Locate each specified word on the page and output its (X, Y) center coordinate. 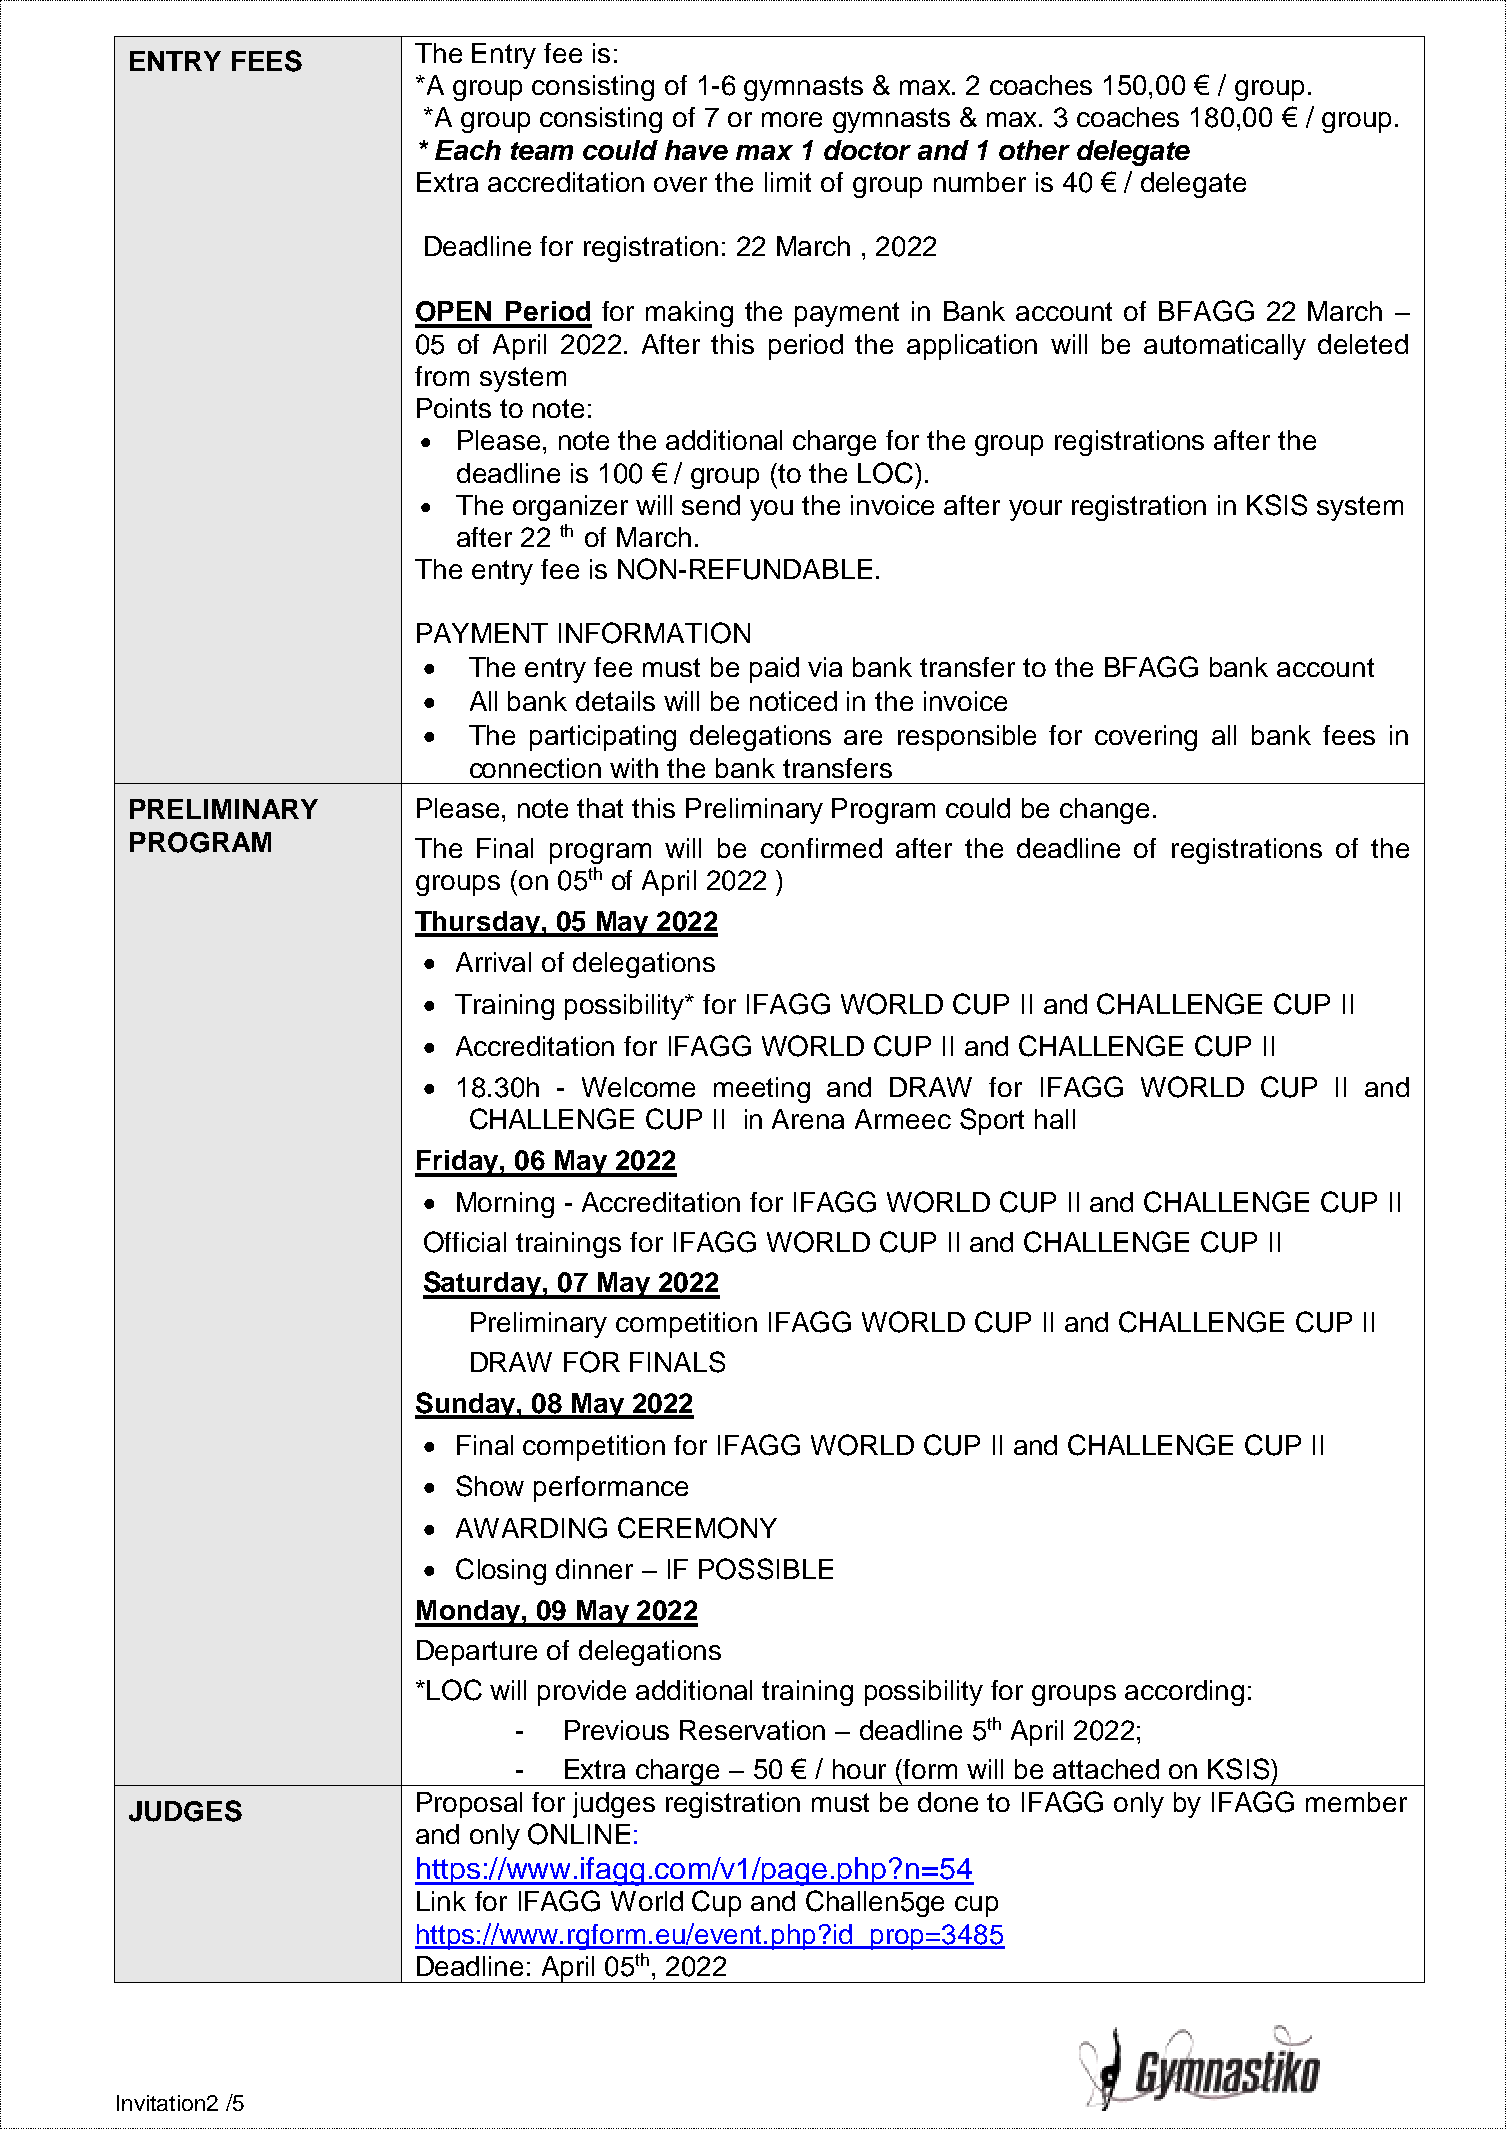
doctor (867, 150)
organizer (570, 508)
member (1356, 1802)
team (542, 151)
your (1035, 510)
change (1104, 811)
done (948, 1802)
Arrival (493, 962)
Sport (992, 1121)
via (825, 667)
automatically (1225, 347)
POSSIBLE (766, 1569)
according (1184, 1693)
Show (490, 1486)
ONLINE (579, 1834)
